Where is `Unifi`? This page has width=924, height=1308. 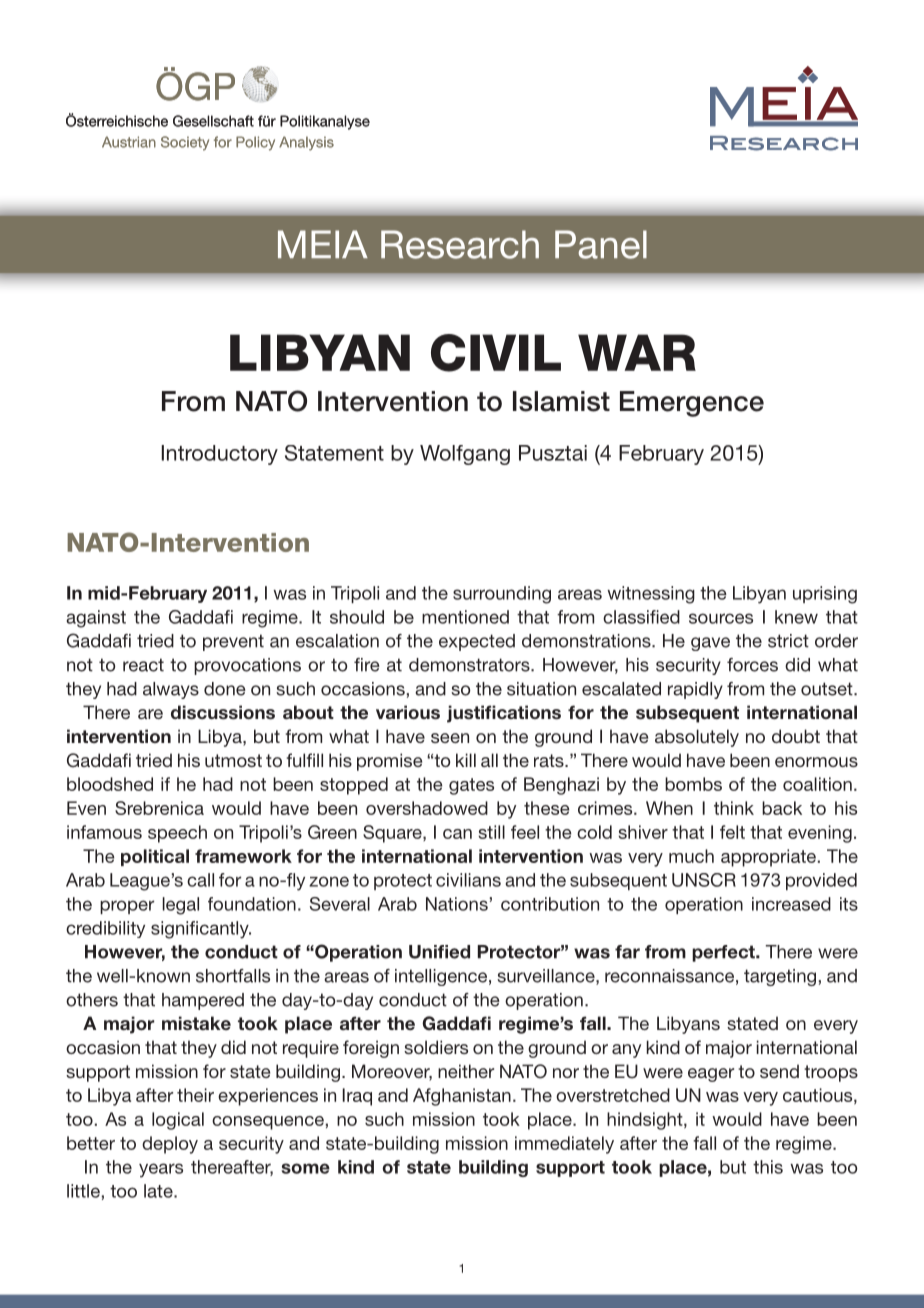 Unifi is located at coordinates (428, 952).
